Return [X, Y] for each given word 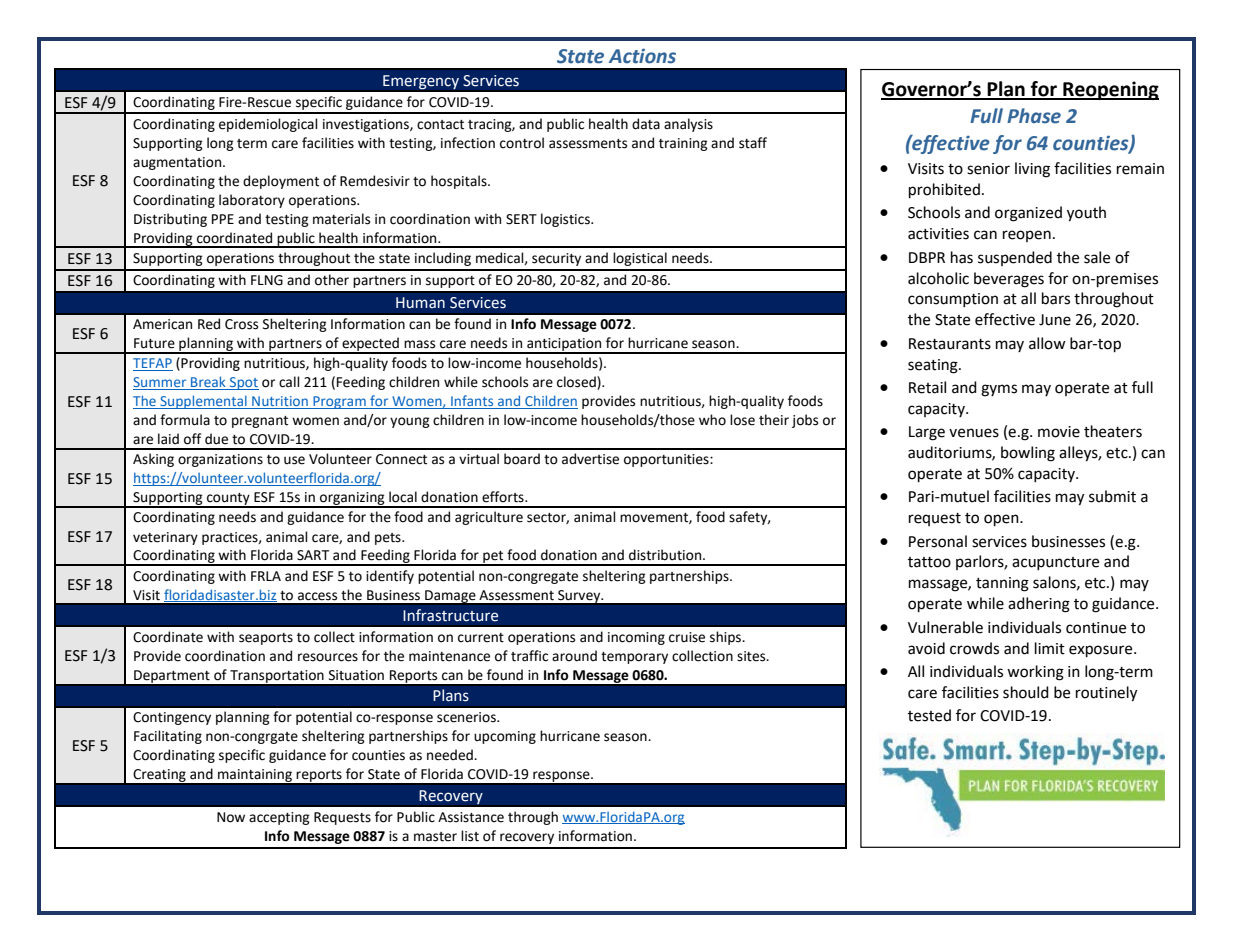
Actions [642, 56]
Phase [1034, 116]
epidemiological [268, 125]
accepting [279, 818]
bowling [1028, 454]
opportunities [667, 460]
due [216, 439]
